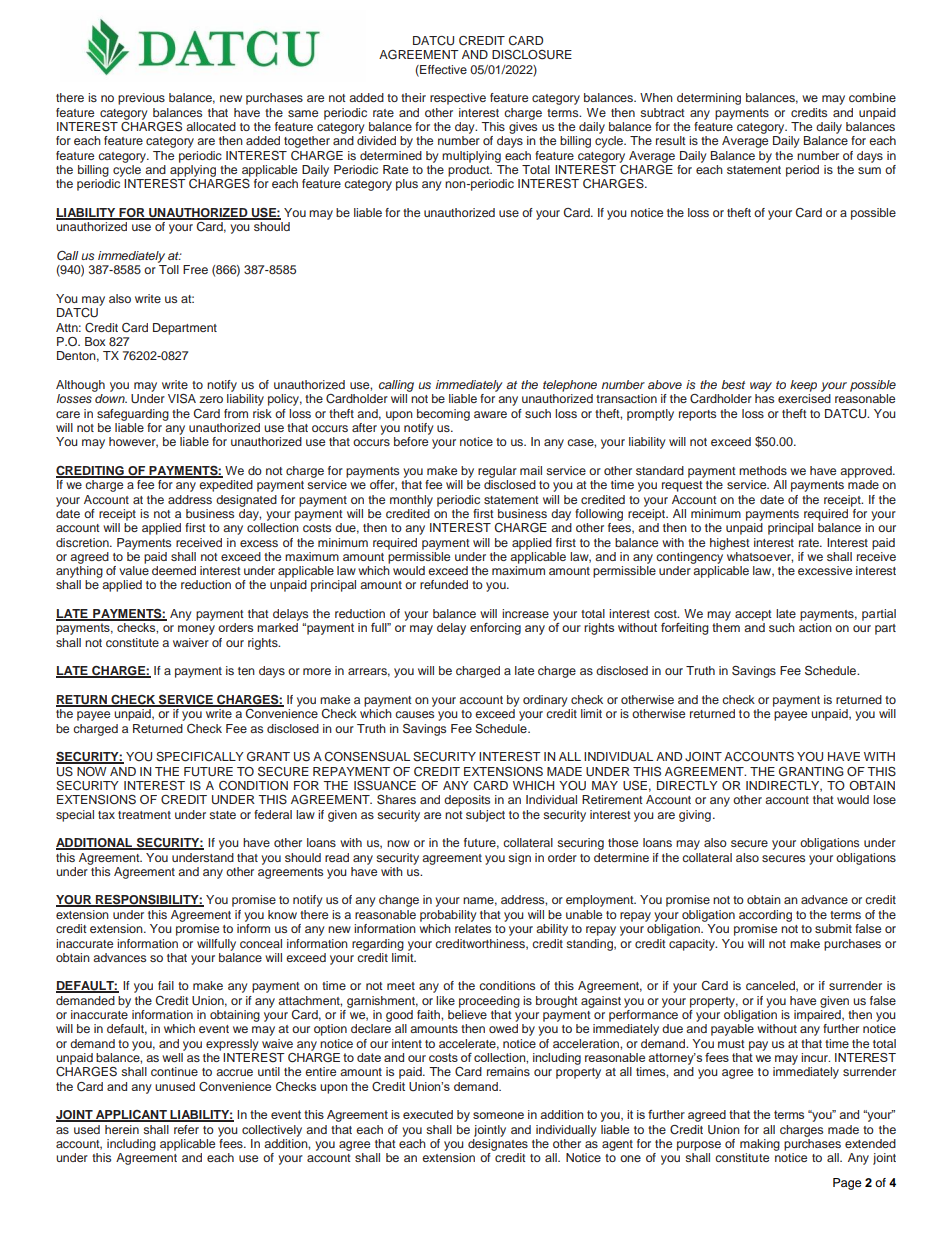 Image resolution: width=952 pixels, height=1233 pixels. What do you see at coordinates (490, 414) in the image?
I see `aware` at bounding box center [490, 414].
